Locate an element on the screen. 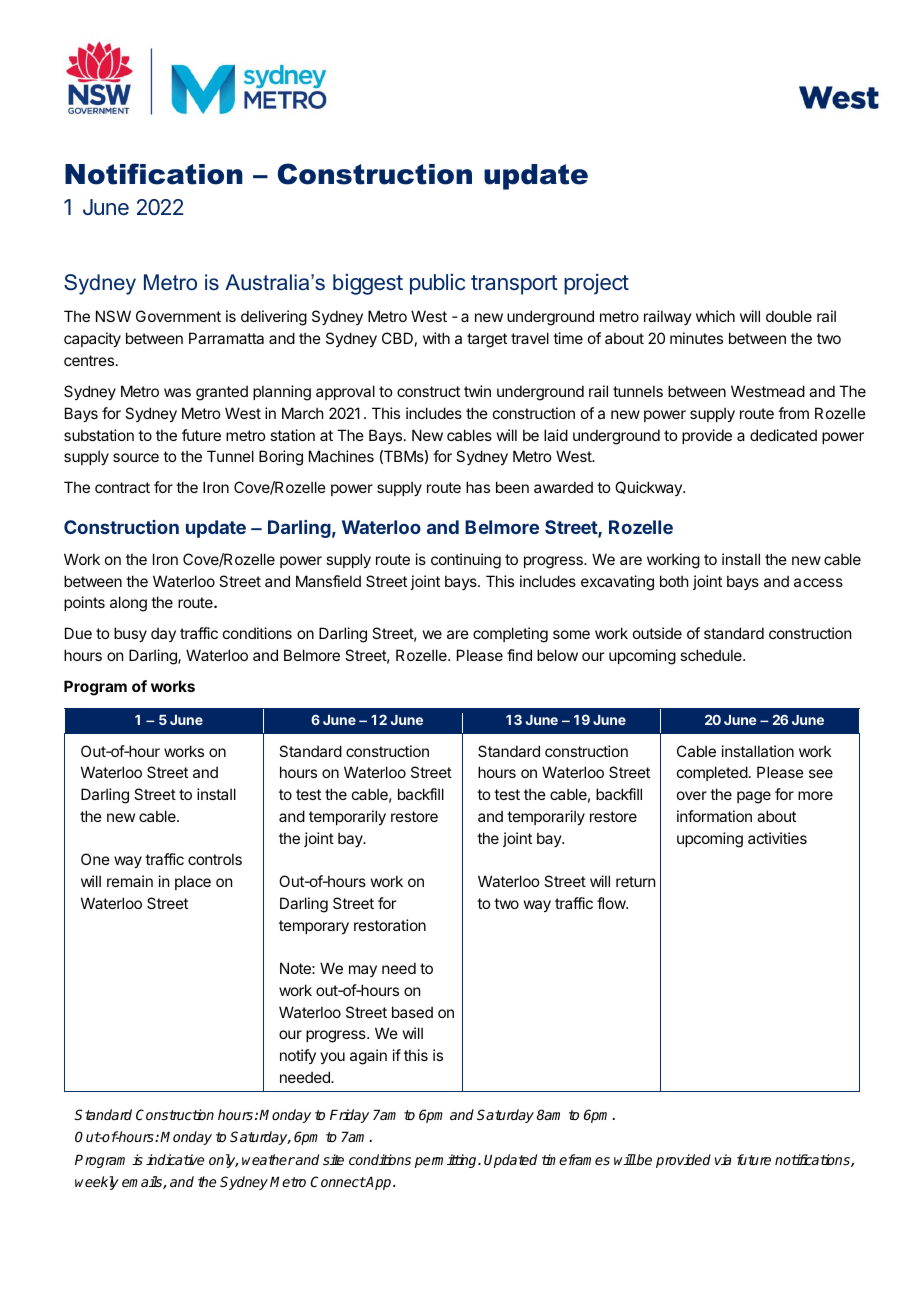 This screenshot has width=924, height=1309. both is located at coordinates (674, 581).
